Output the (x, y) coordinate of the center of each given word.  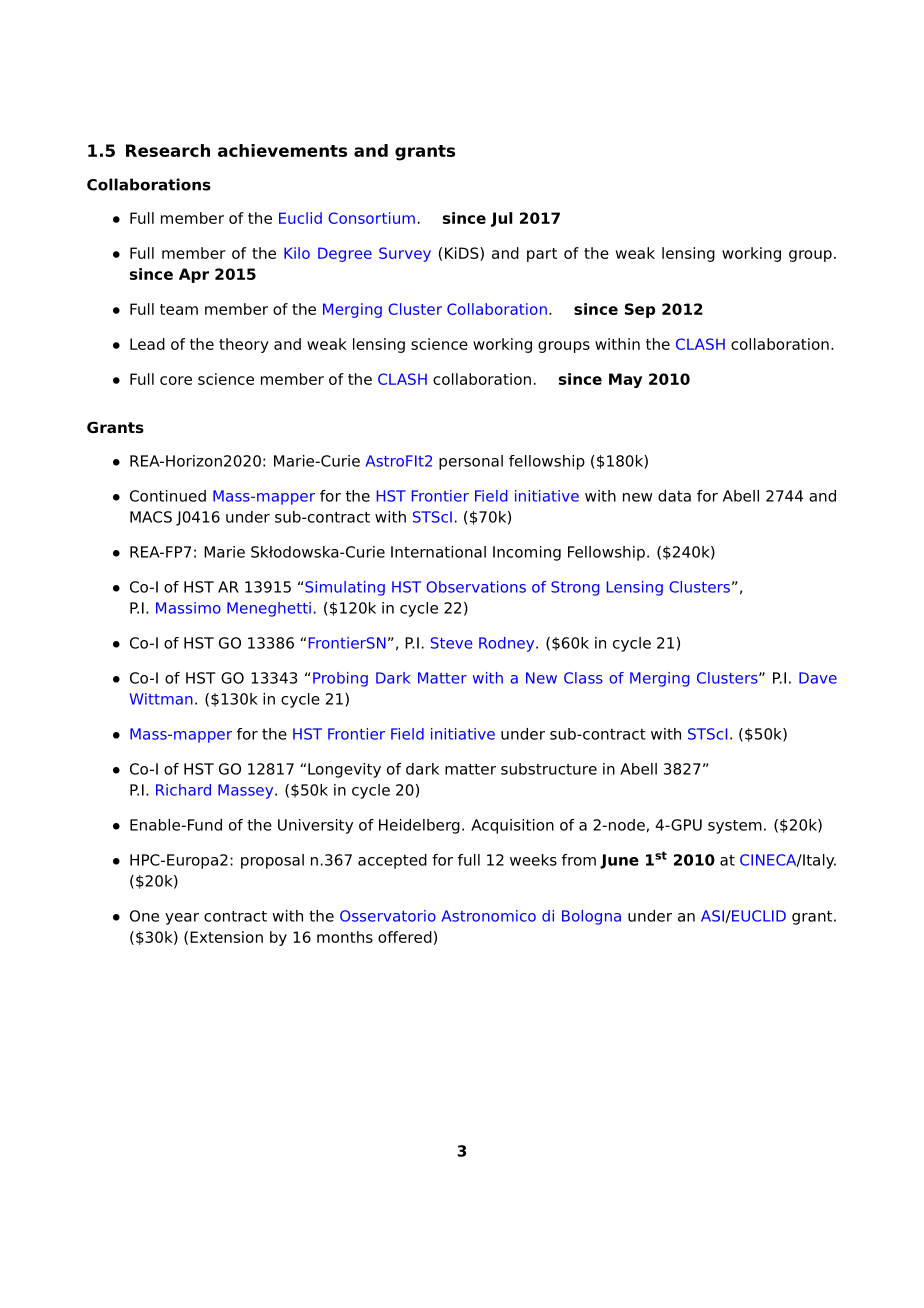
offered (405, 937)
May (625, 380)
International (438, 552)
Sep (640, 310)
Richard (183, 790)
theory (244, 345)
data (674, 496)
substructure (549, 769)
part (542, 255)
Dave (818, 678)
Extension (226, 937)
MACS (151, 517)
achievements (282, 150)
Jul (502, 219)
